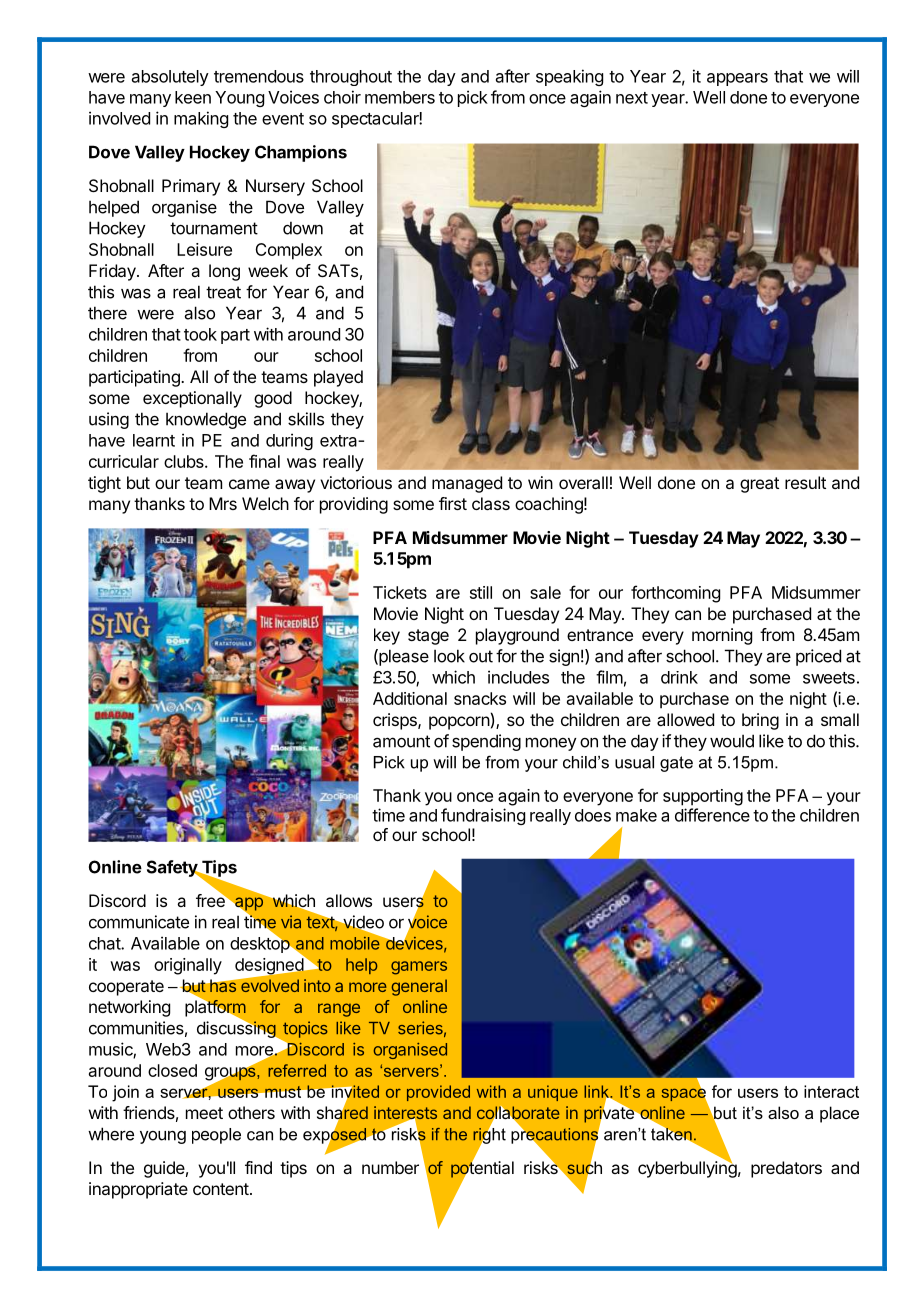 The width and height of the document is (924, 1308). Describe the element at coordinates (201, 119) in the document. I see `making` at that location.
